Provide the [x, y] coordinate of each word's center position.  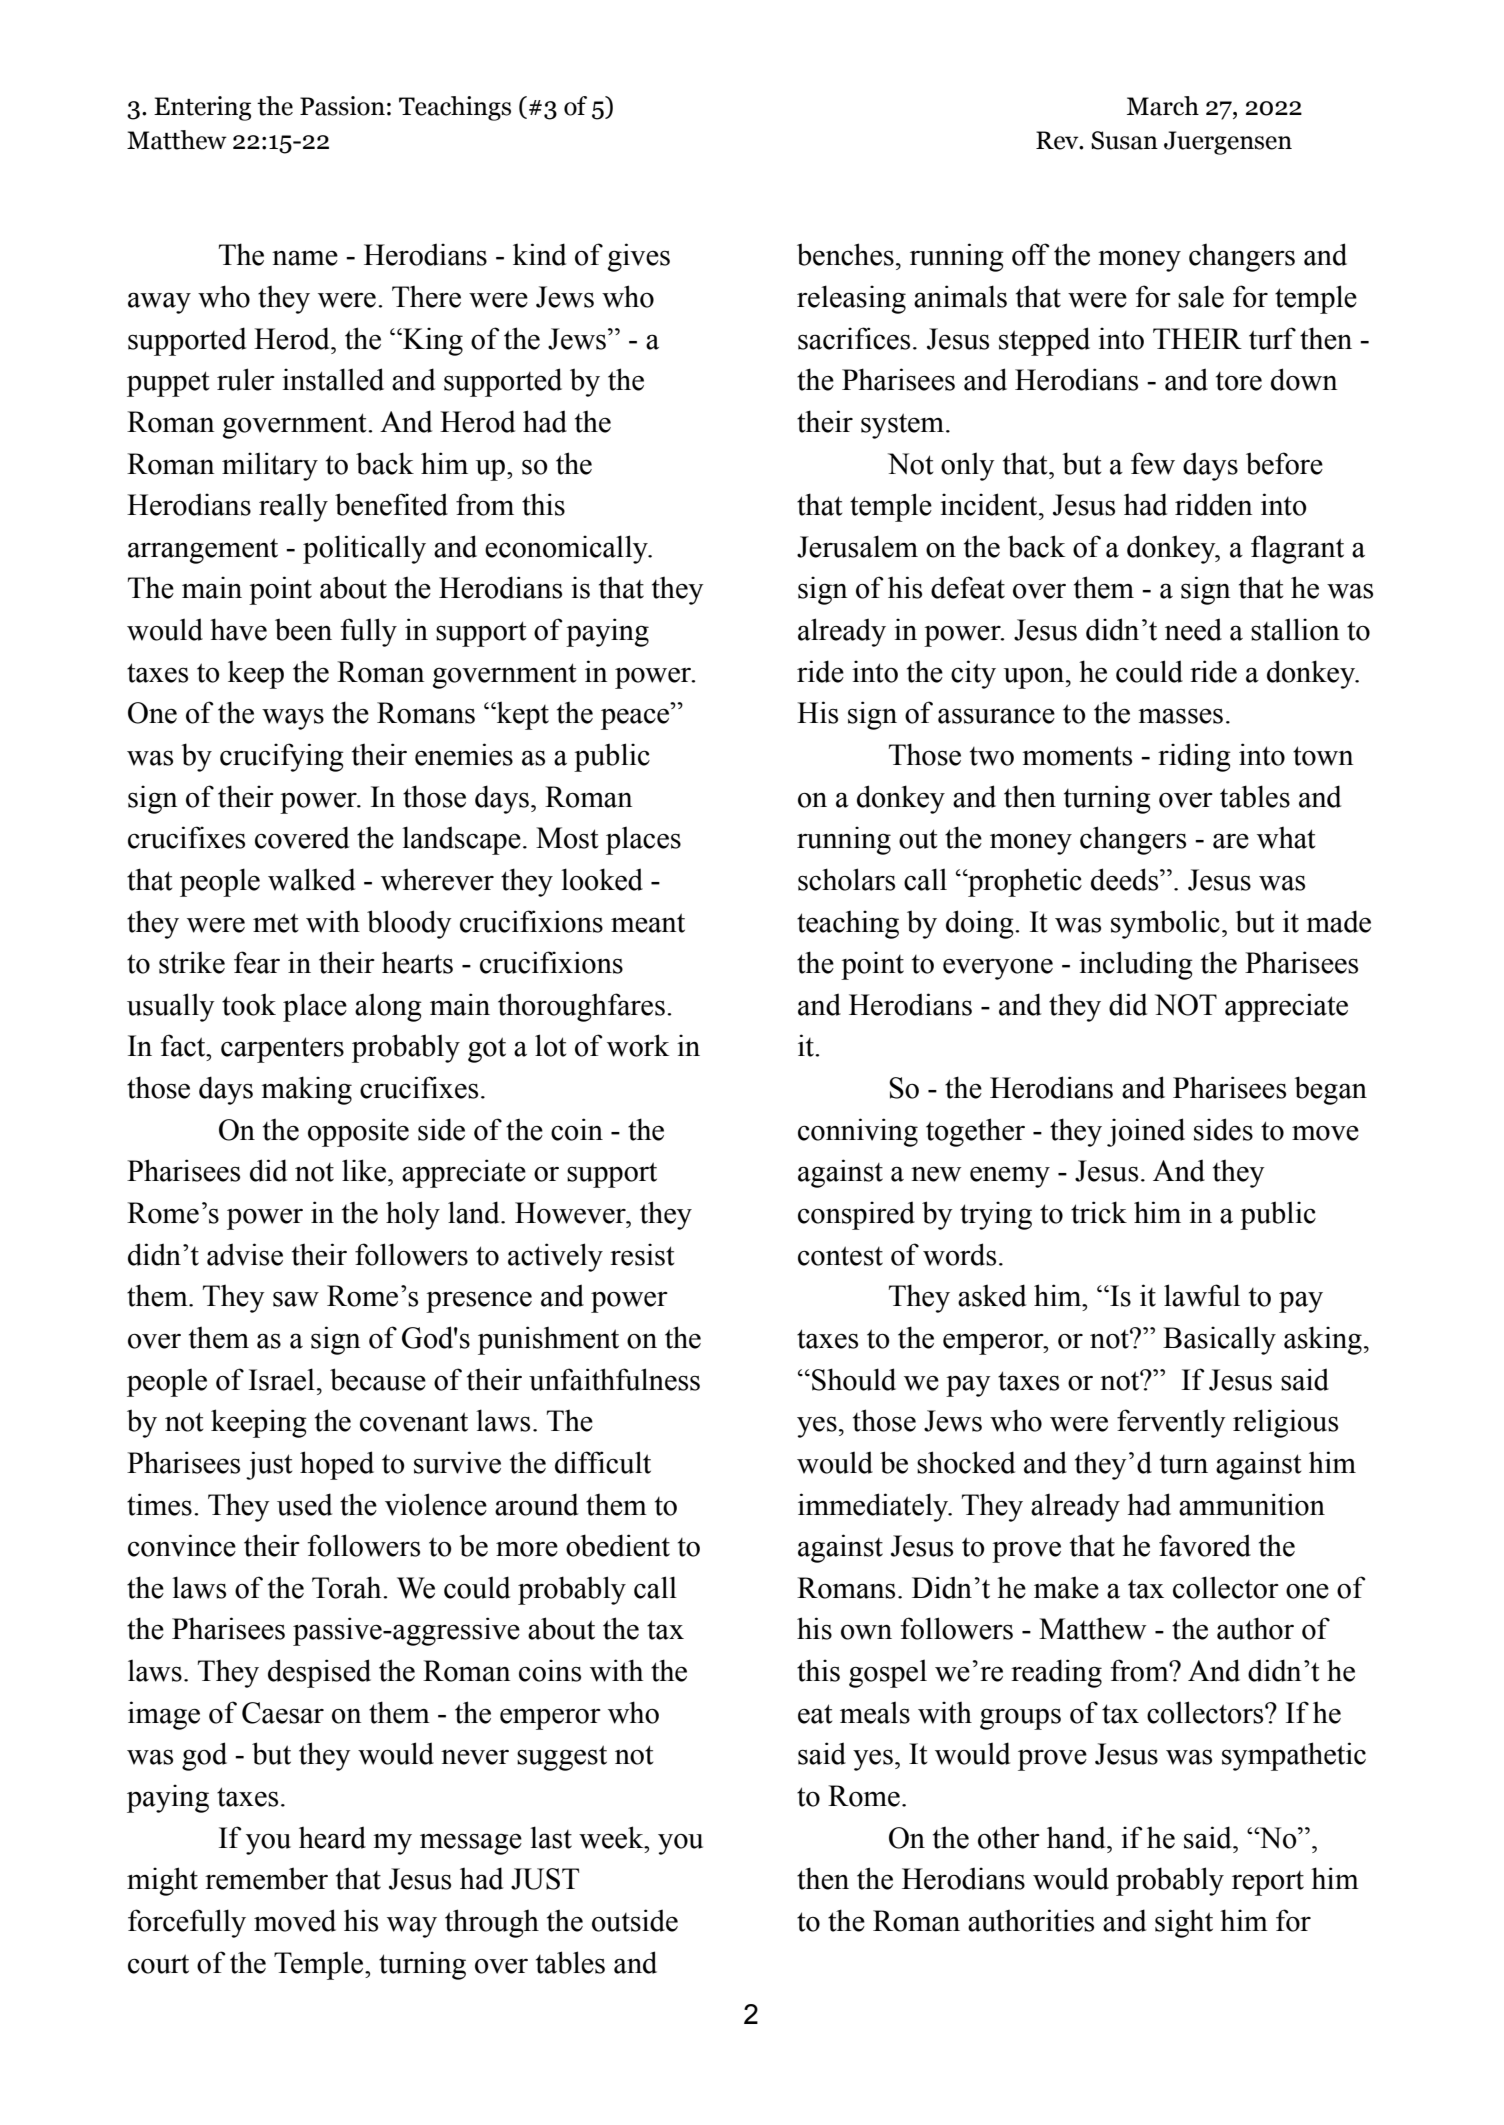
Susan [1124, 140]
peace [636, 719]
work [638, 1045]
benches [845, 254]
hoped [337, 1465]
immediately [874, 1507]
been [303, 629]
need [1193, 629]
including [1136, 965]
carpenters [282, 1050]
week [612, 1837]
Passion [342, 106]
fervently [1171, 1423]
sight [1184, 1923]
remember [266, 1878]
